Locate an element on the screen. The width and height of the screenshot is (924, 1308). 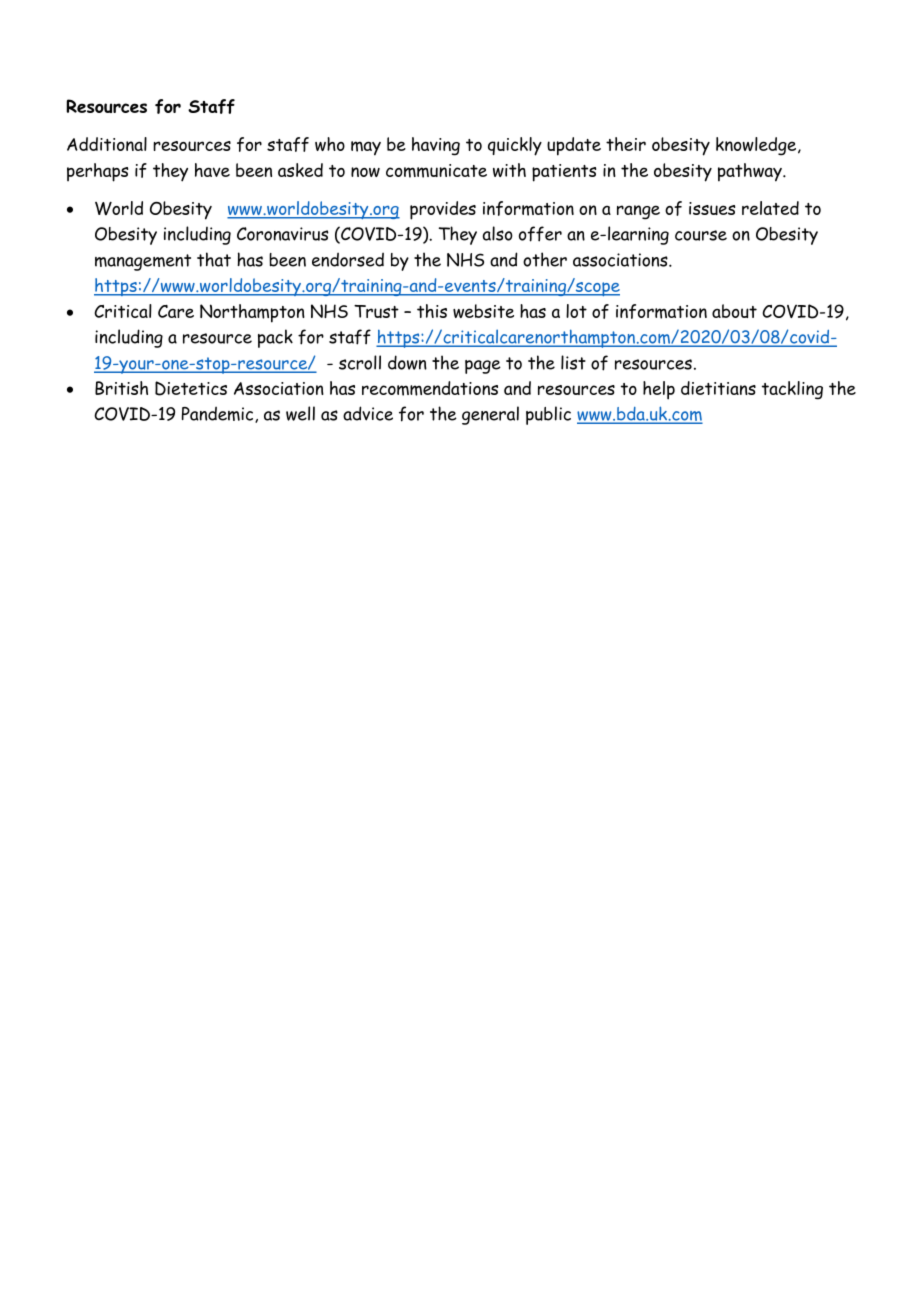
having is located at coordinates (436, 146).
